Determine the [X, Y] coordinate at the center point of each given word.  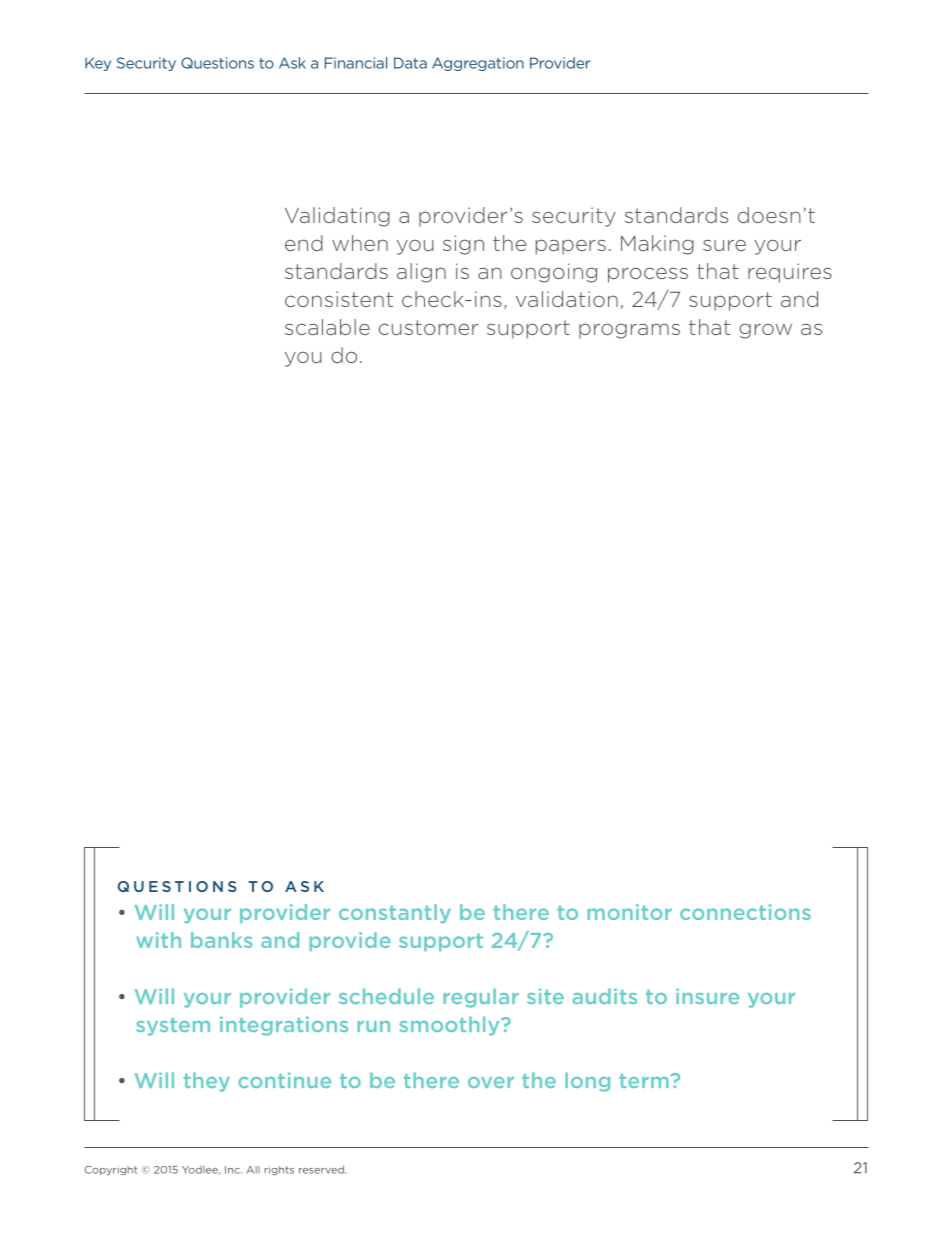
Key [98, 64]
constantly [395, 913]
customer [428, 327]
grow [765, 331]
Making [657, 245]
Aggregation [478, 64]
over [491, 1082]
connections [745, 912]
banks [221, 940]
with [158, 940]
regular [481, 998]
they [207, 1082]
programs [629, 331]
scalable [327, 327]
